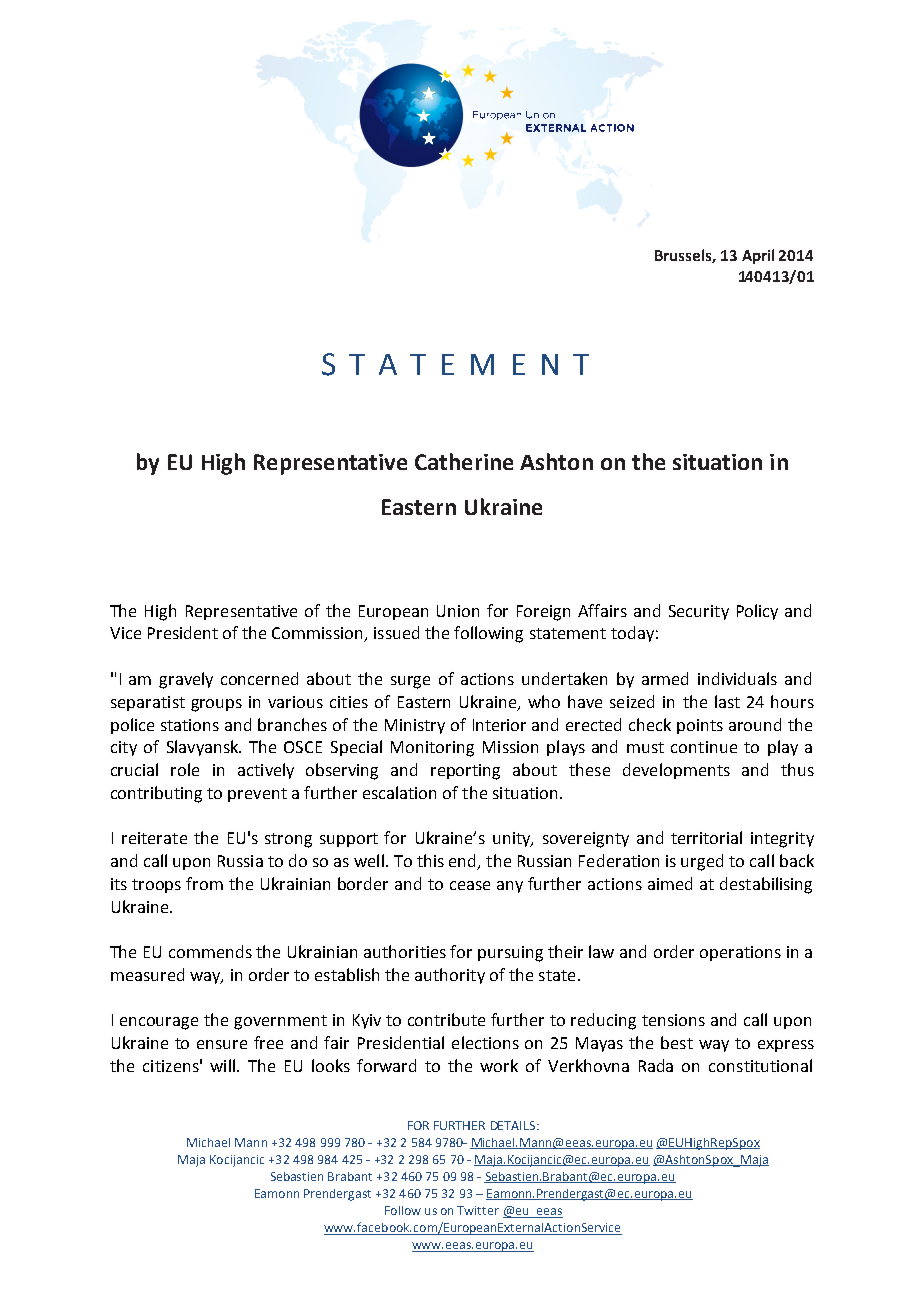  What do you see at coordinates (432, 749) in the page?
I see `Monitoring` at bounding box center [432, 749].
